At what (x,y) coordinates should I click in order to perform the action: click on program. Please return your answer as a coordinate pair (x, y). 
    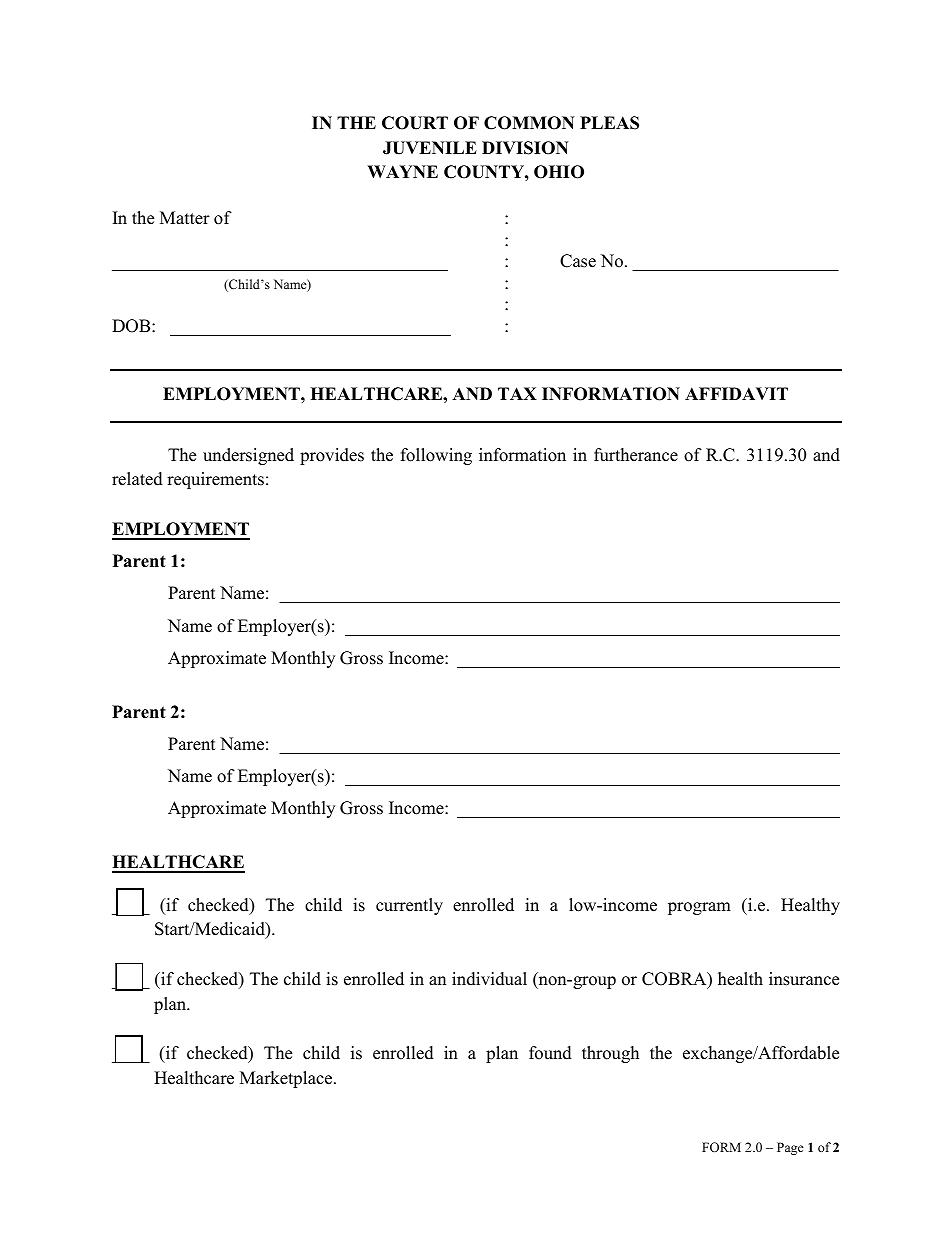
    Looking at the image, I should click on (699, 908).
